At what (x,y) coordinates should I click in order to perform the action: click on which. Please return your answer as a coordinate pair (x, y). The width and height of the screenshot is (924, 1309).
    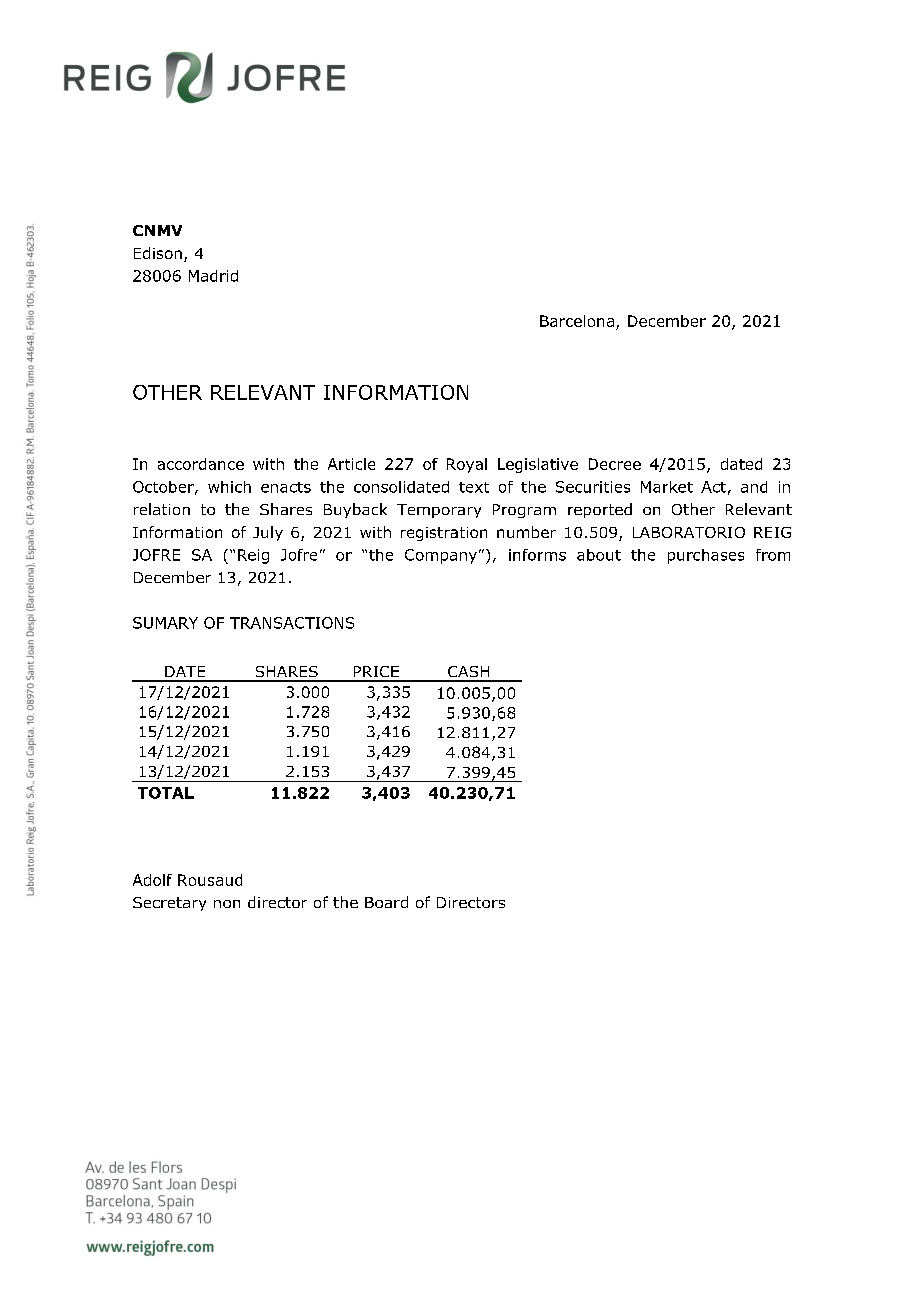
    Looking at the image, I should click on (229, 487).
